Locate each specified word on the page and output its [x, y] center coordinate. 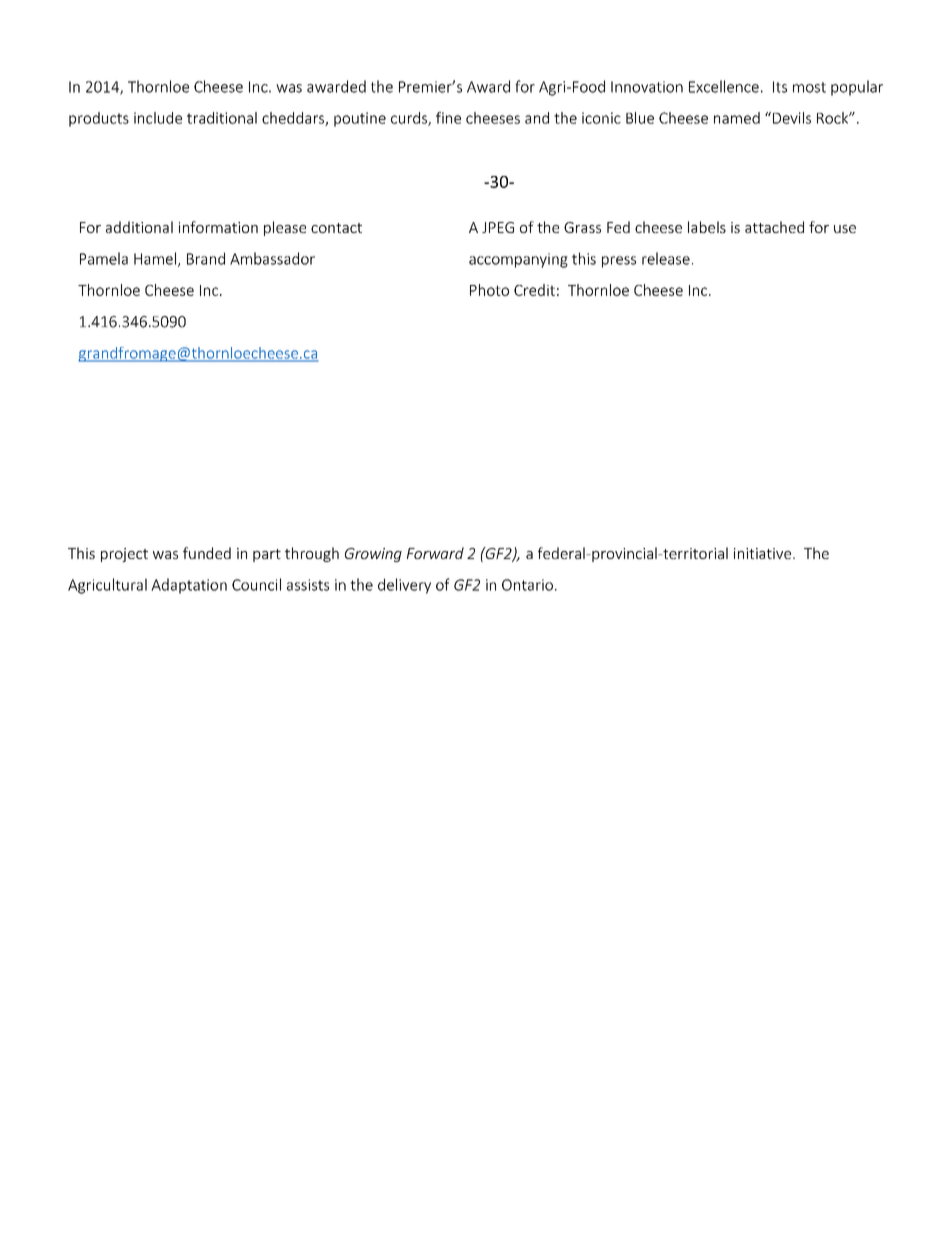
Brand [206, 258]
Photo [489, 290]
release [666, 258]
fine [448, 118]
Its [780, 87]
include [158, 118]
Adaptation [189, 586]
